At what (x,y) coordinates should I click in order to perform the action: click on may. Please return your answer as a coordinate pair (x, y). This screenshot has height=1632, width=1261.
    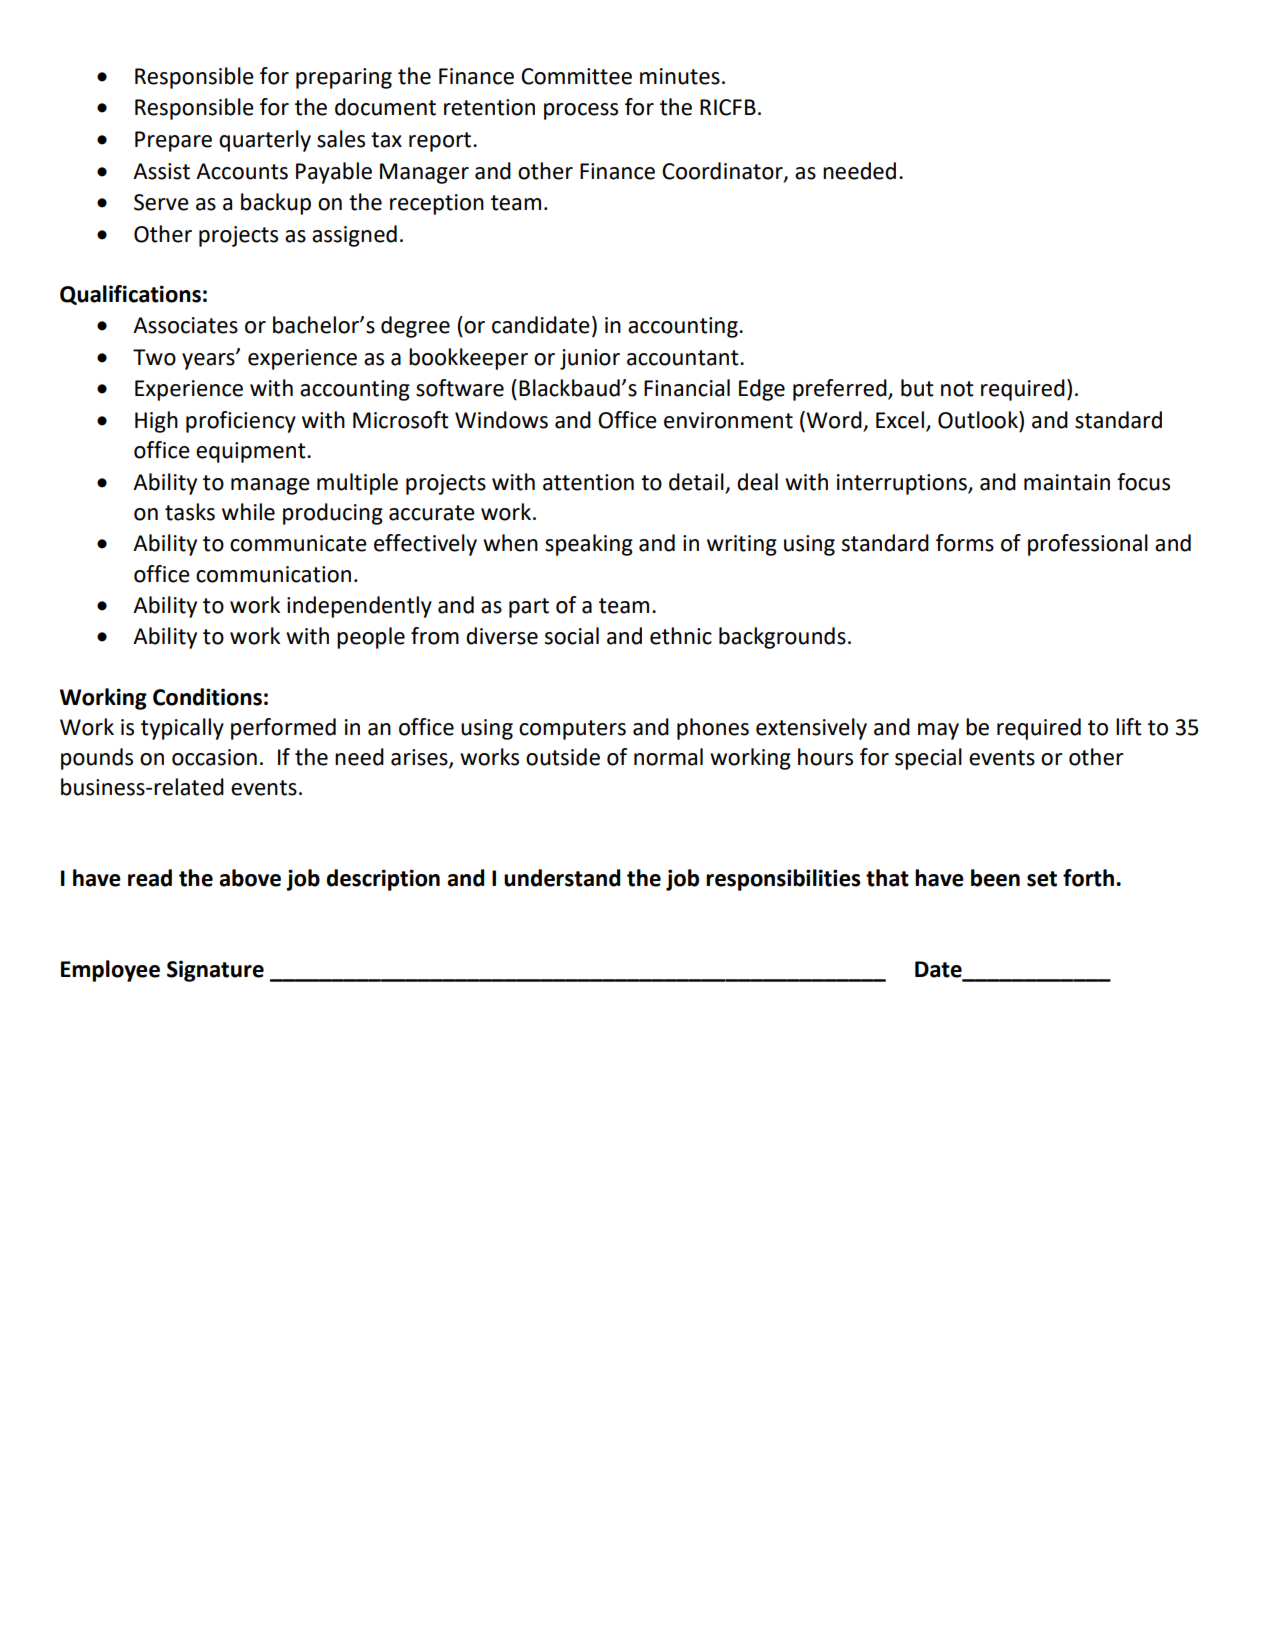
    Looking at the image, I should click on (938, 731).
